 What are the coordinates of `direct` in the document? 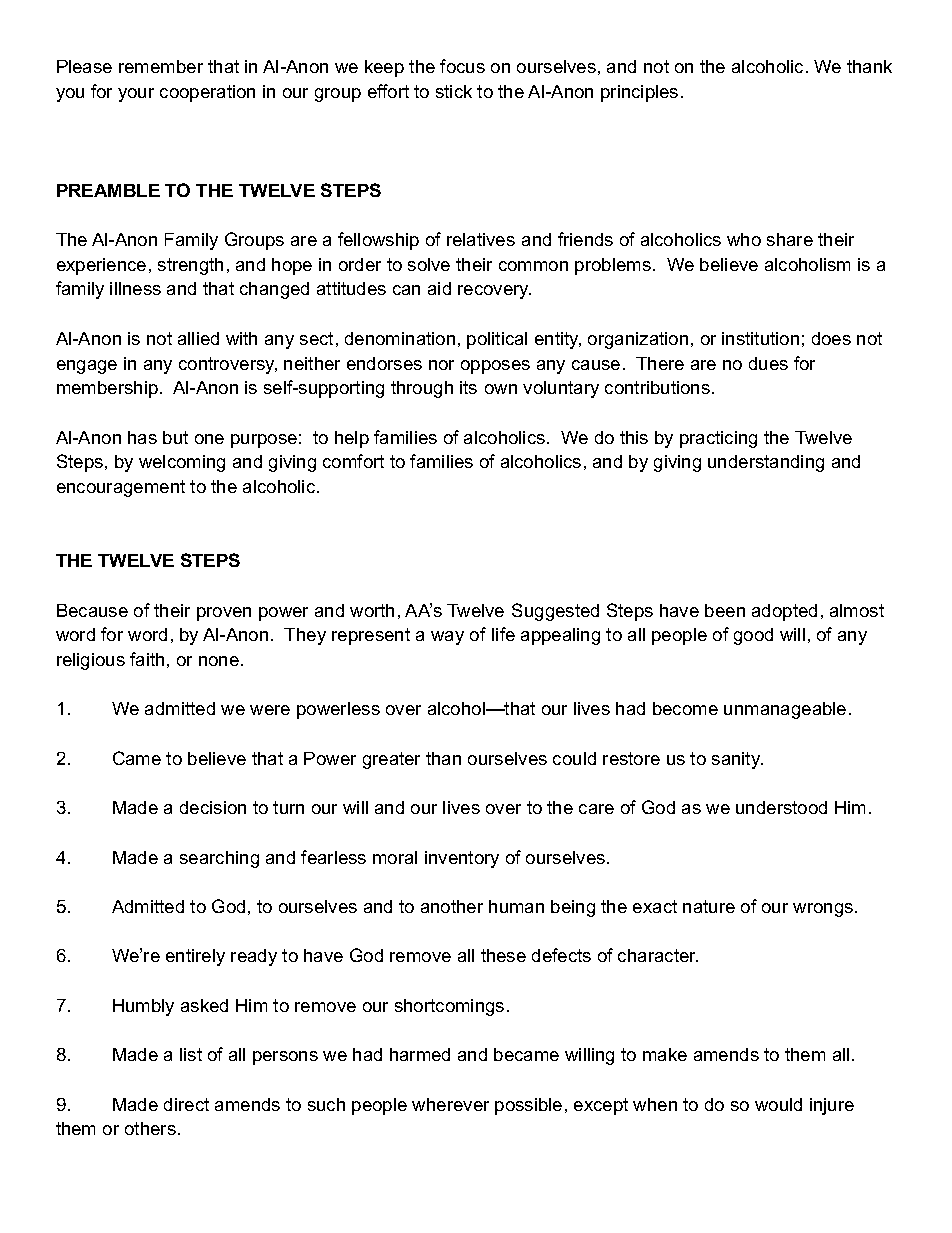 It's located at (186, 1104).
